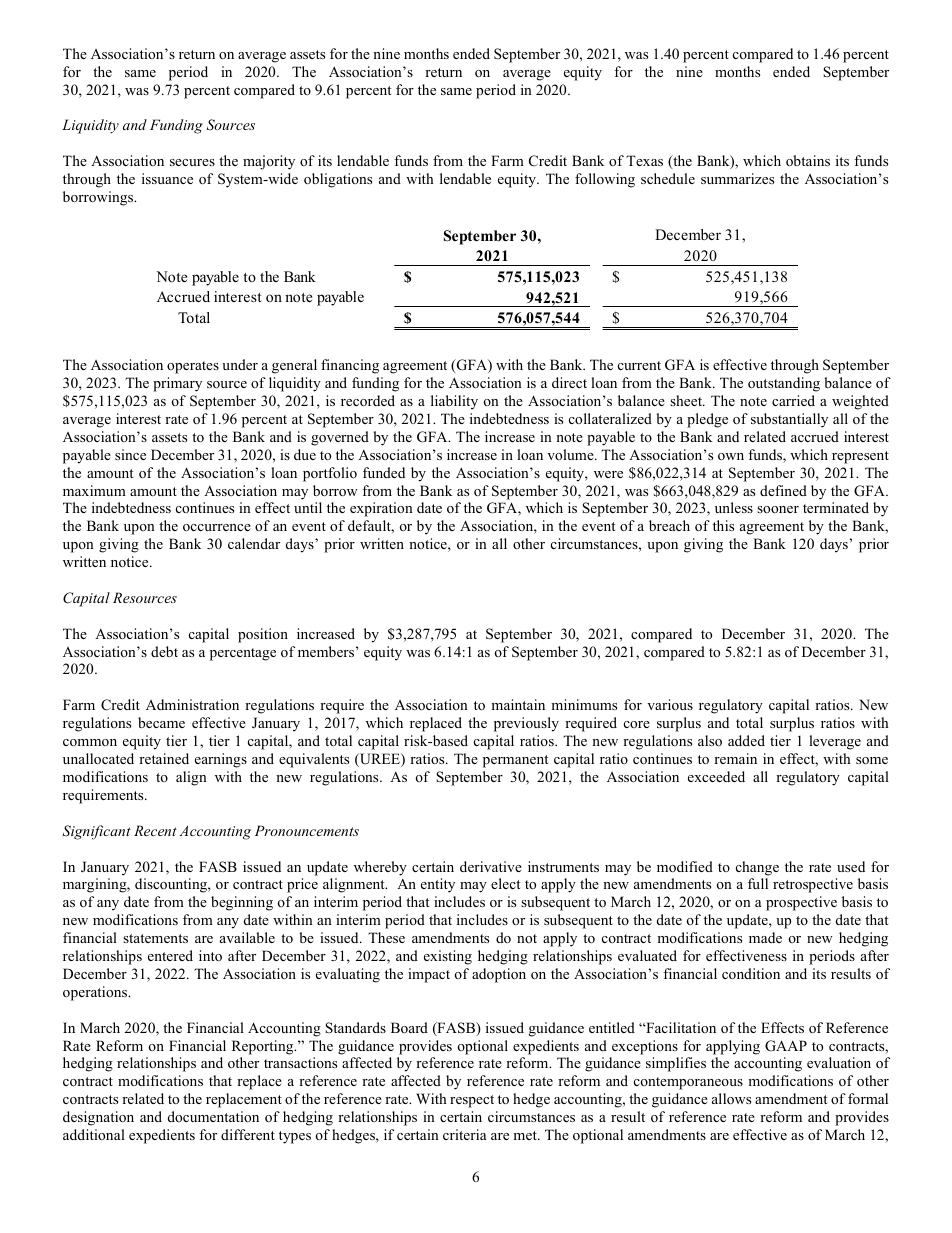 This screenshot has width=952, height=1233. What do you see at coordinates (217, 527) in the screenshot?
I see `occurrence` at bounding box center [217, 527].
